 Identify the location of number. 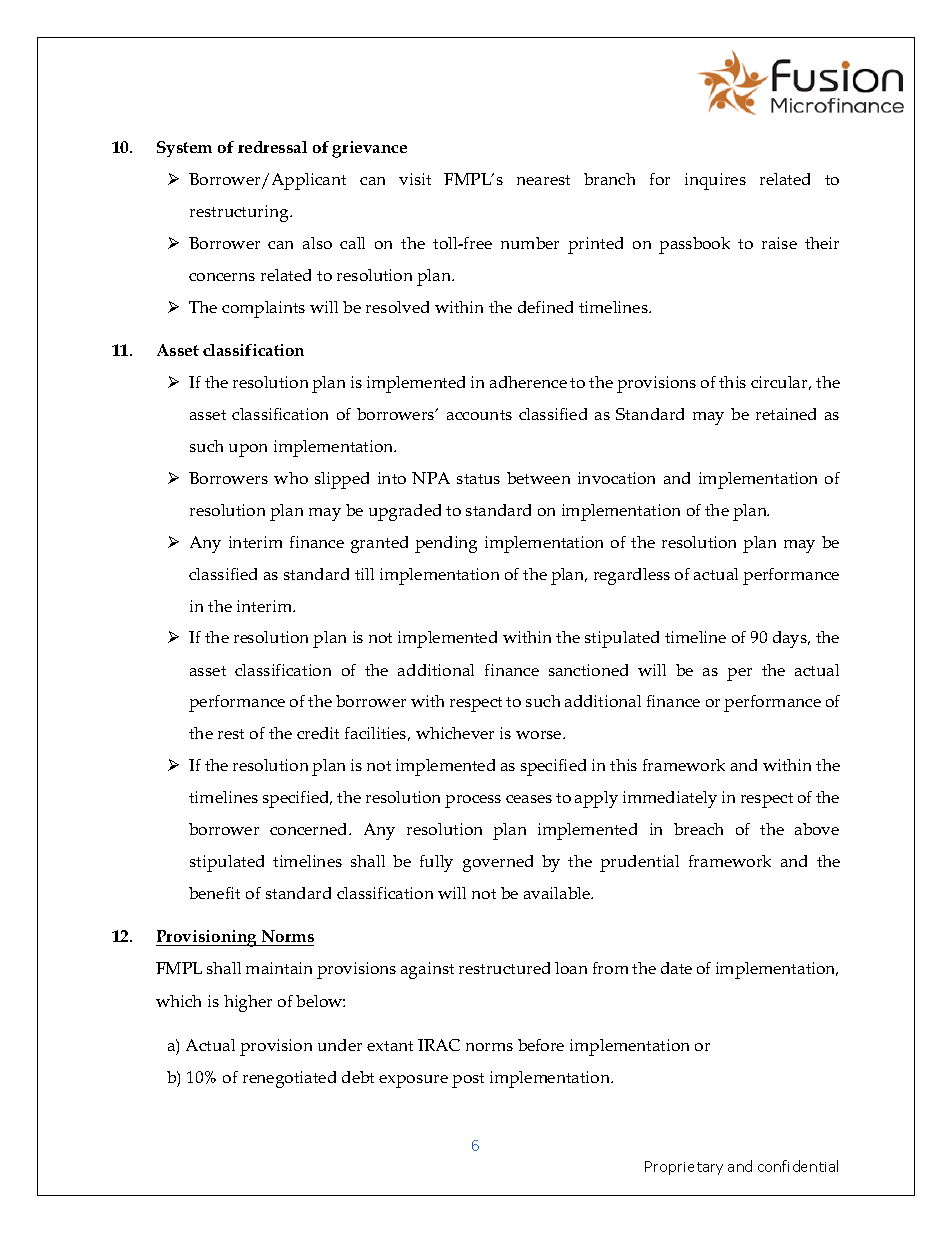
(530, 243).
